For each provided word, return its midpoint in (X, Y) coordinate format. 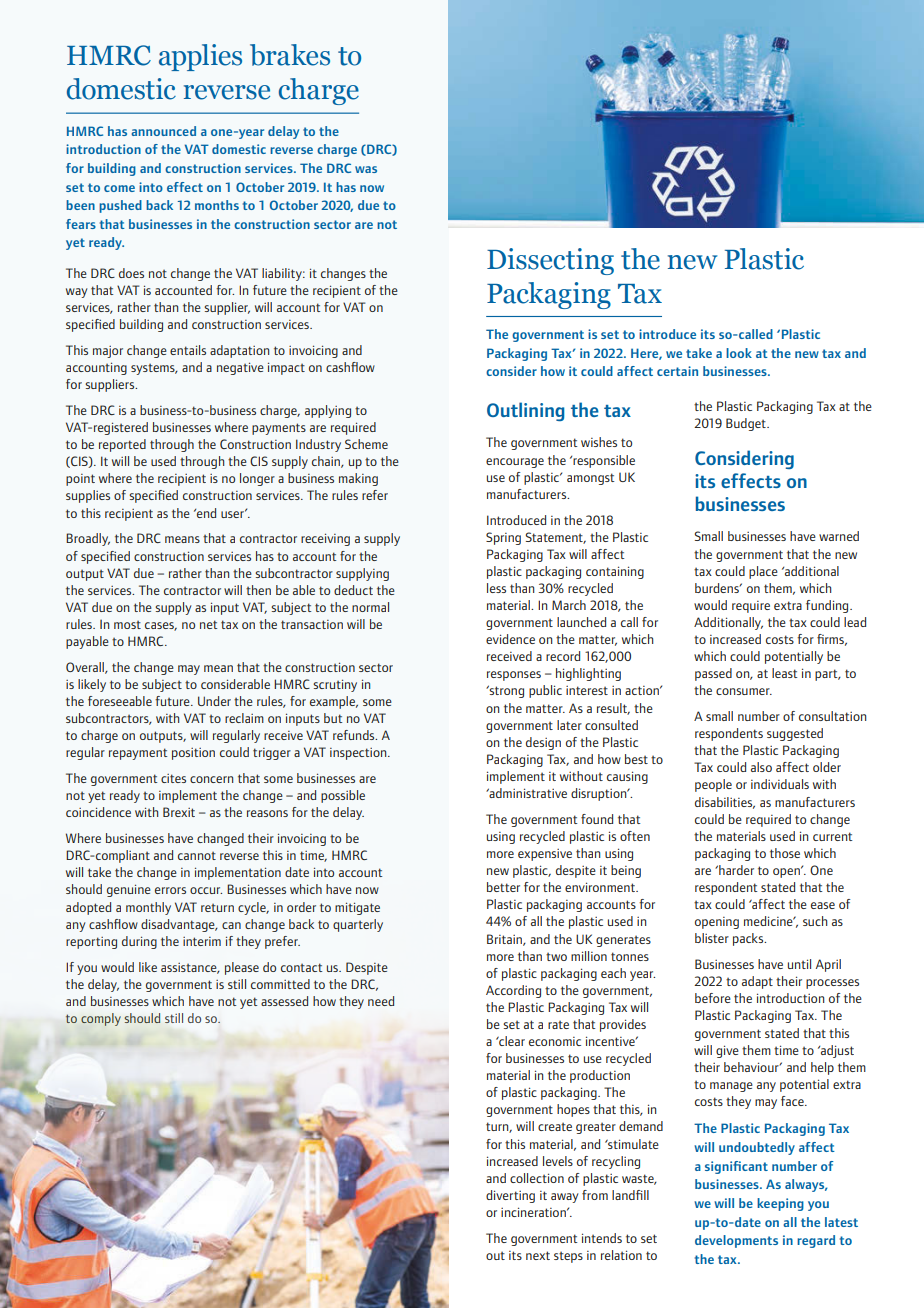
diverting (510, 1196)
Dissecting (550, 261)
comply (101, 1019)
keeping (780, 1204)
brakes (290, 55)
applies (200, 57)
